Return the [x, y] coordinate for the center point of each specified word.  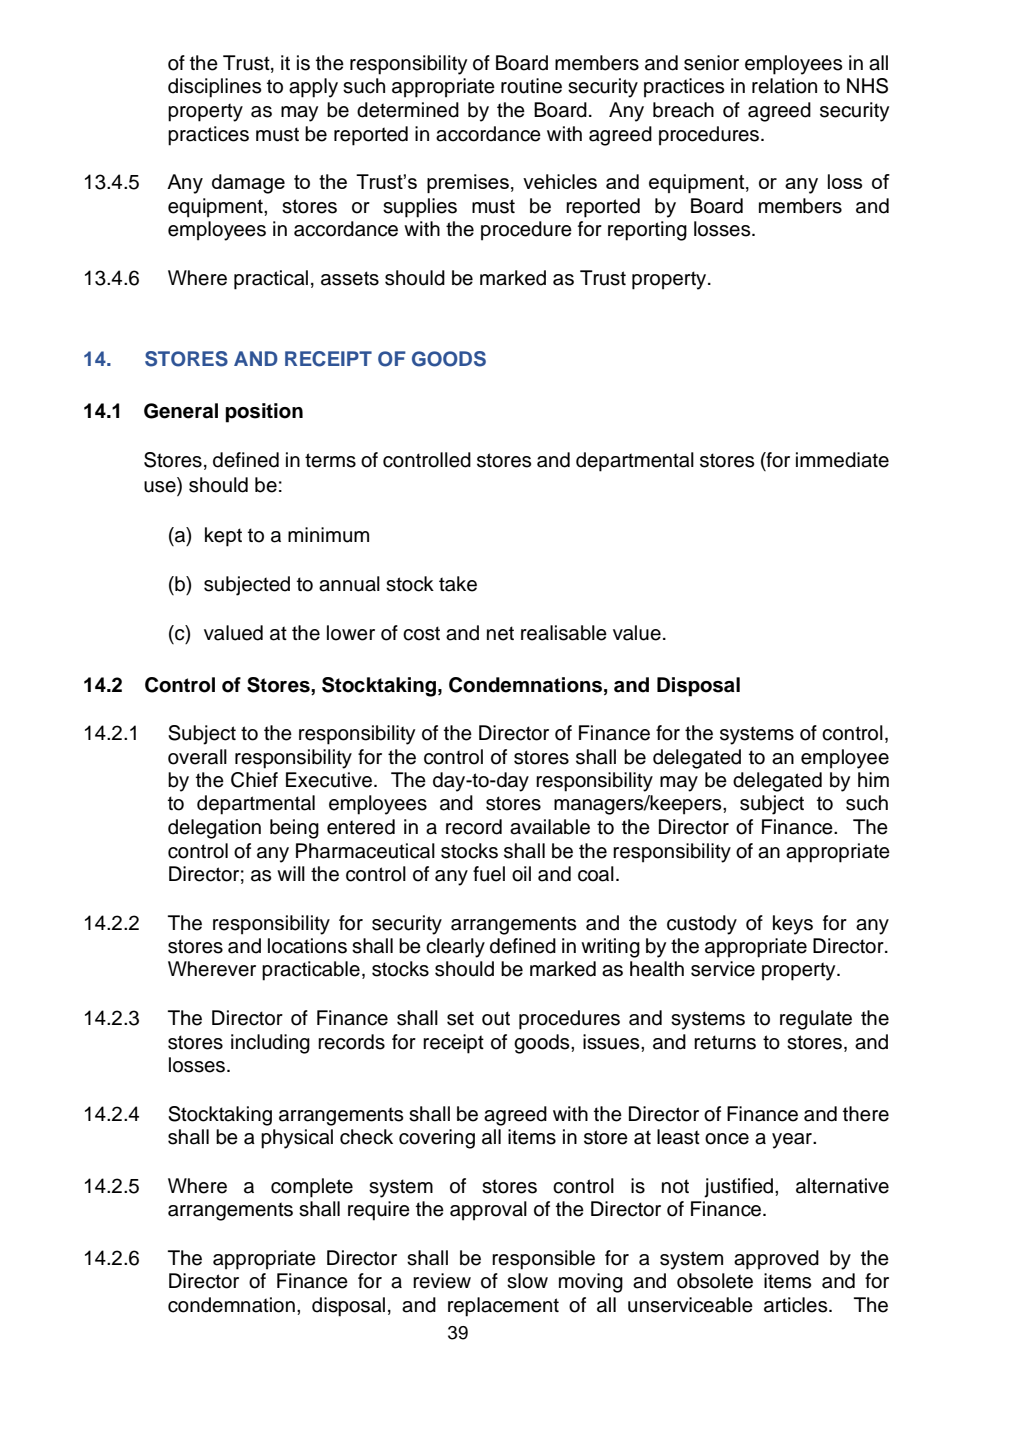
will [291, 873]
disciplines [214, 88]
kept [223, 537]
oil [521, 874]
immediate [842, 460]
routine [531, 86]
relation [784, 86]
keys [793, 925]
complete [312, 1188]
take [458, 584]
